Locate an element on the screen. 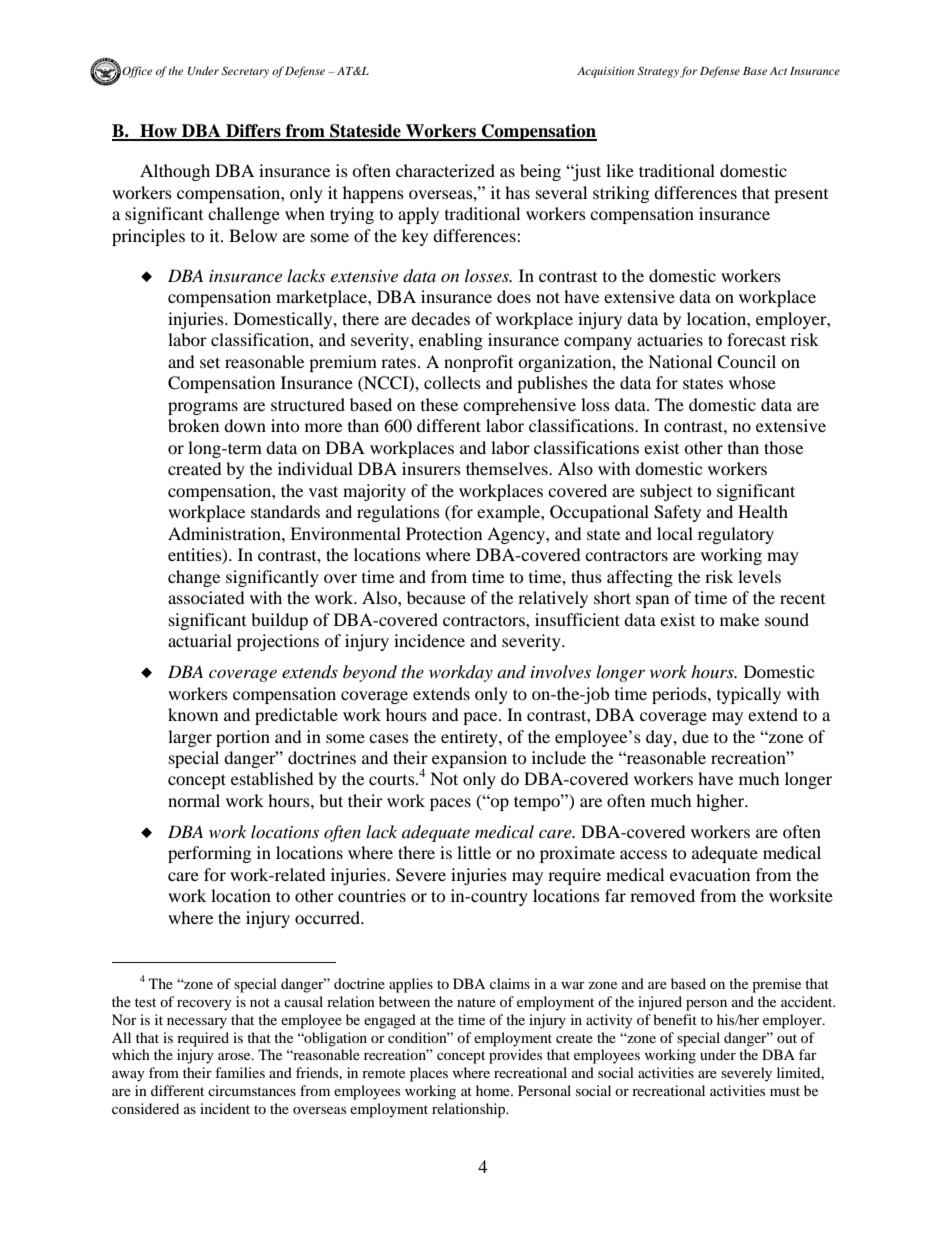 This screenshot has height=1233, width=952. Strategy is located at coordinates (658, 72).
